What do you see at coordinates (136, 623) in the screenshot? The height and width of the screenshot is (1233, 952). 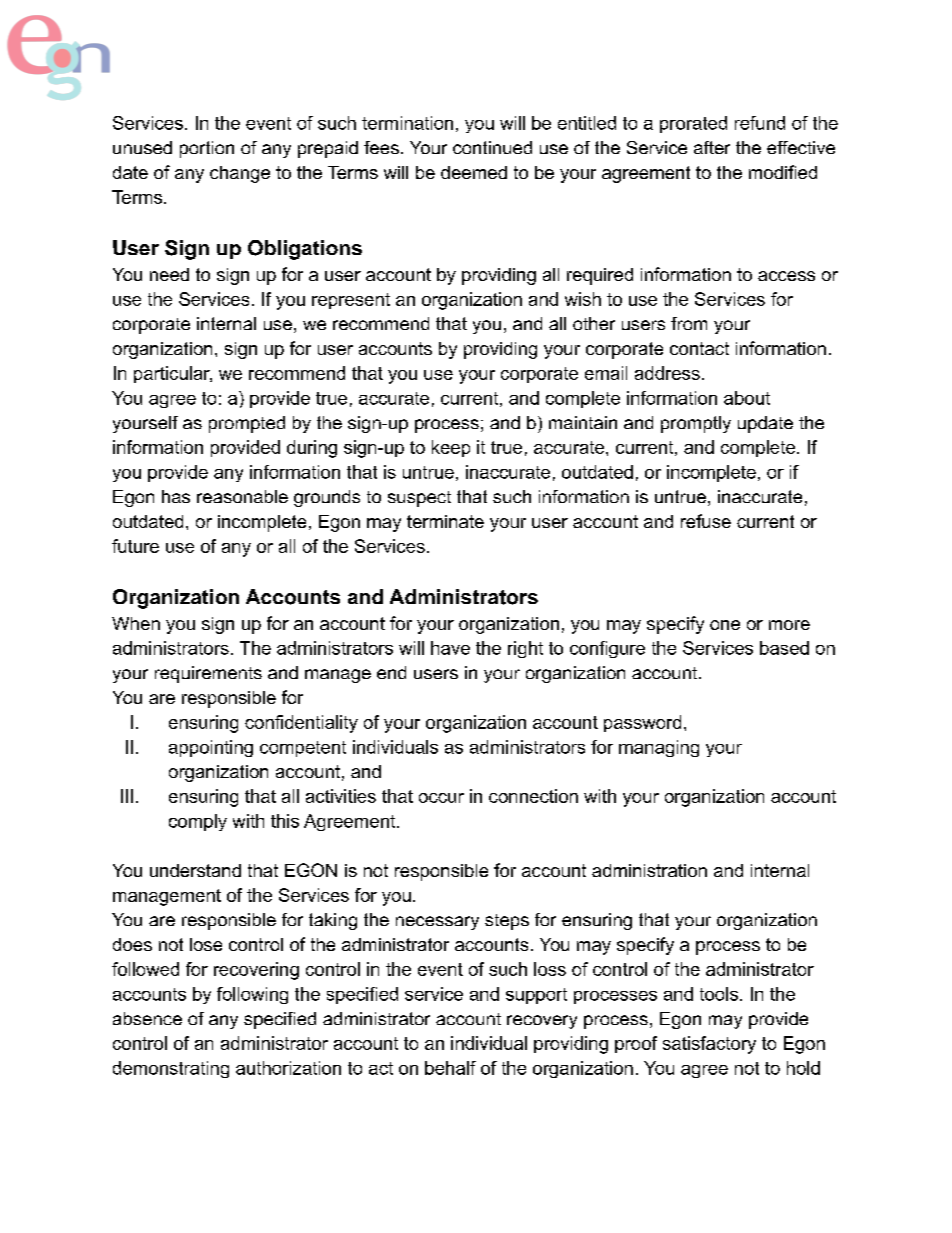 I see `When` at bounding box center [136, 623].
